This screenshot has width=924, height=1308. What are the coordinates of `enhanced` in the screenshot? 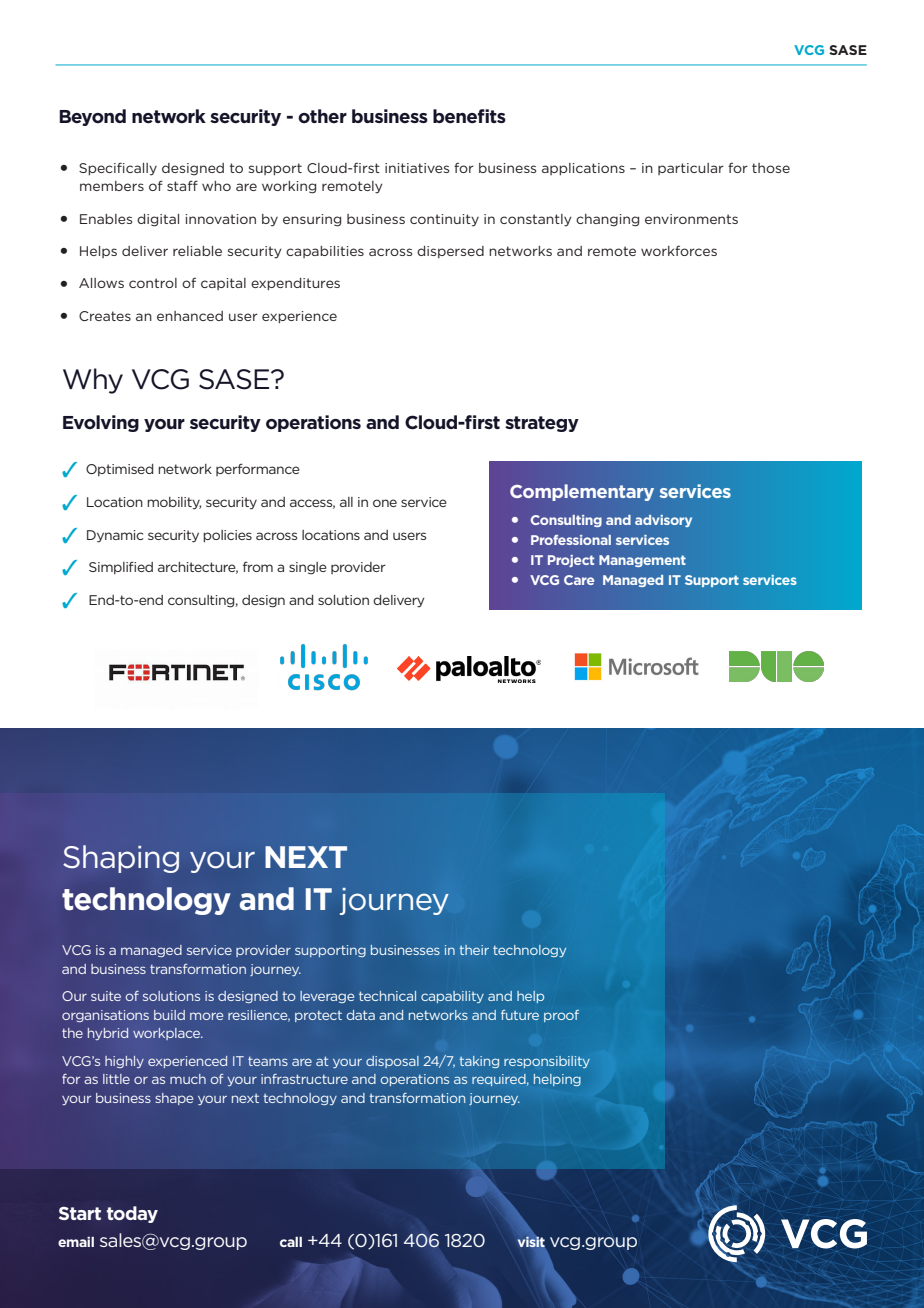 It's located at (190, 316).
